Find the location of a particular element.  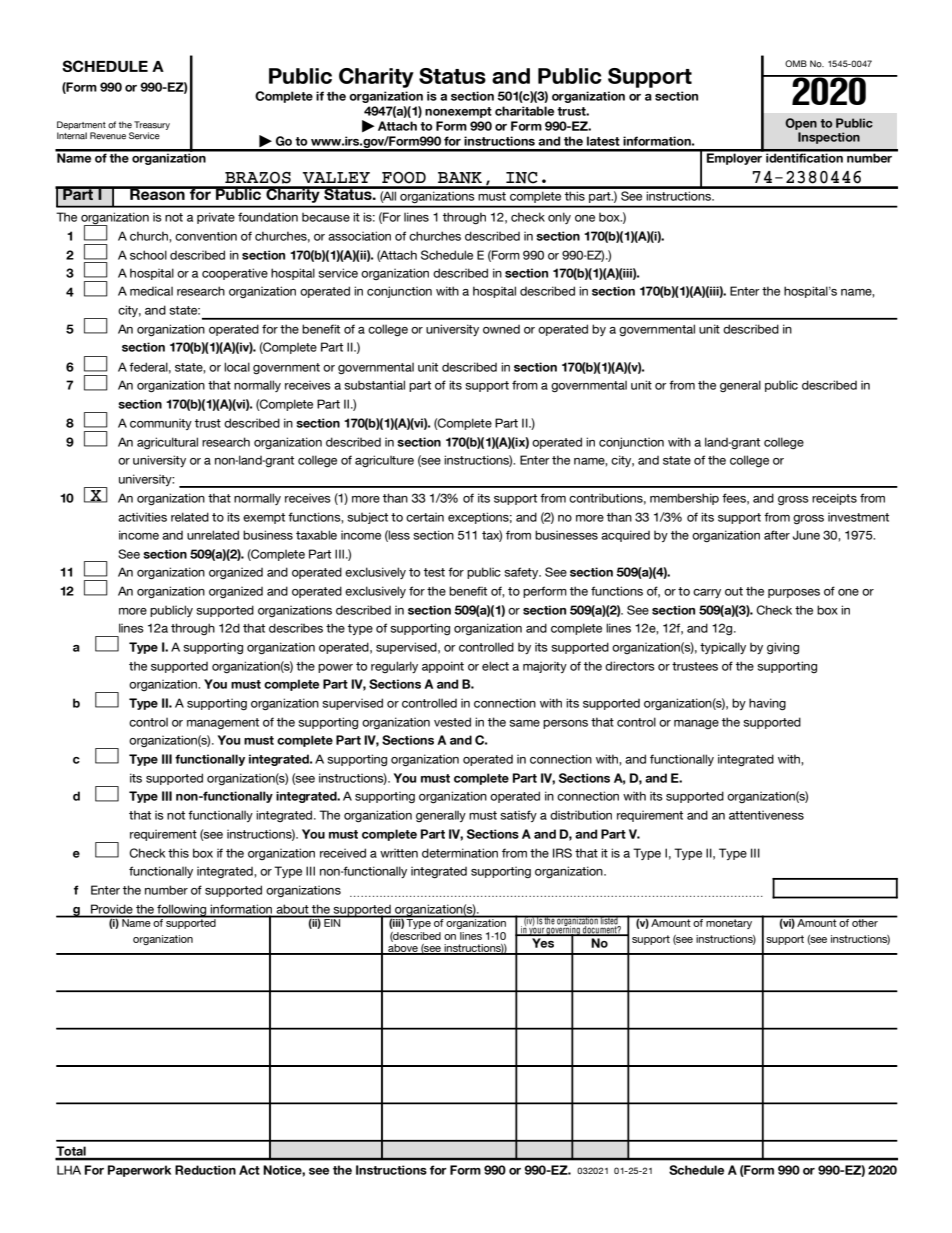

Treasury is located at coordinates (152, 125).
